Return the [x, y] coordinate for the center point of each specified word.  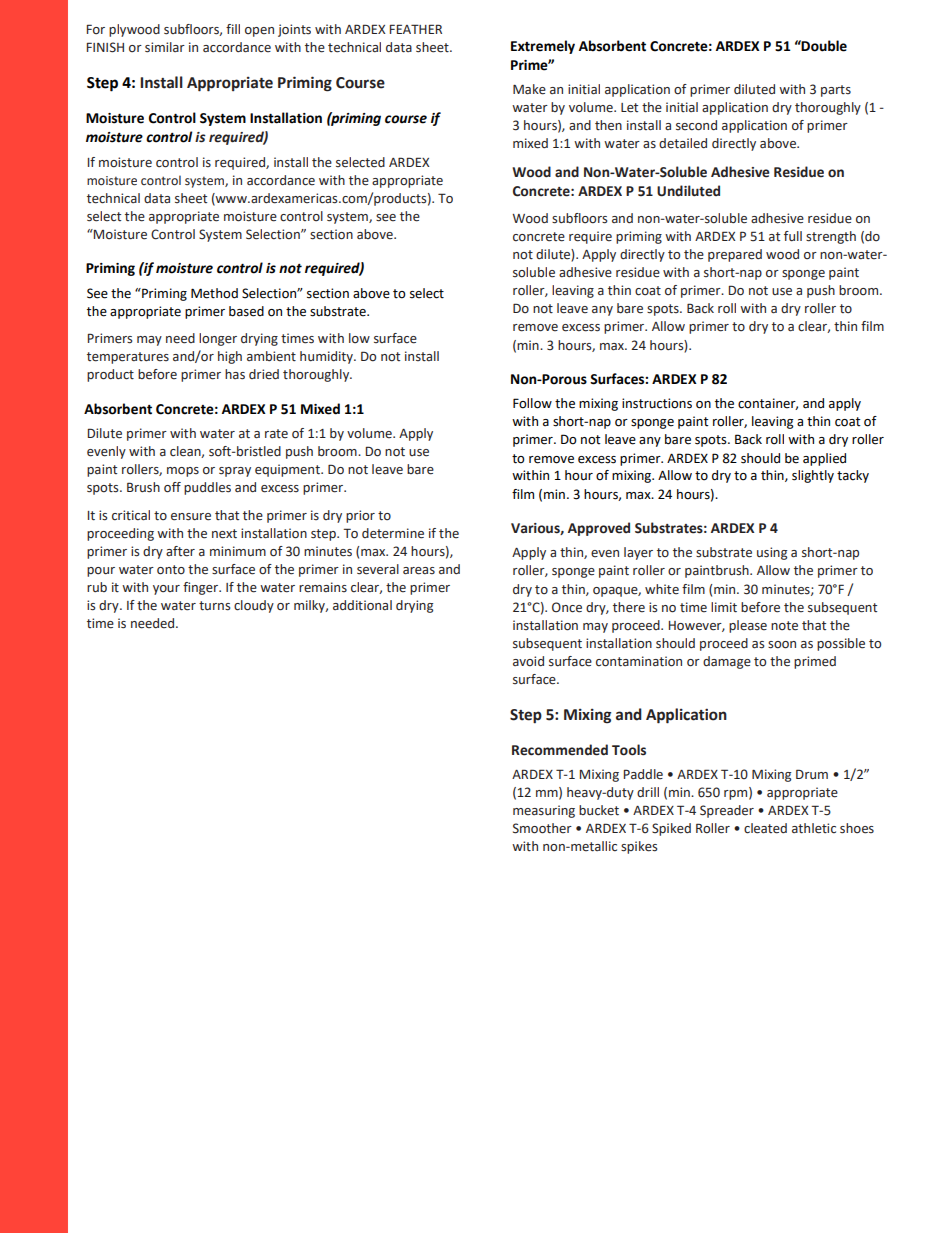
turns [214, 606]
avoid [528, 661]
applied [824, 459]
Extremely [543, 47]
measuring [544, 811]
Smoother [542, 828]
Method [214, 293]
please [748, 626]
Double [823, 46]
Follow [532, 403]
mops [183, 472]
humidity [327, 357]
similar [165, 47]
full [793, 236]
